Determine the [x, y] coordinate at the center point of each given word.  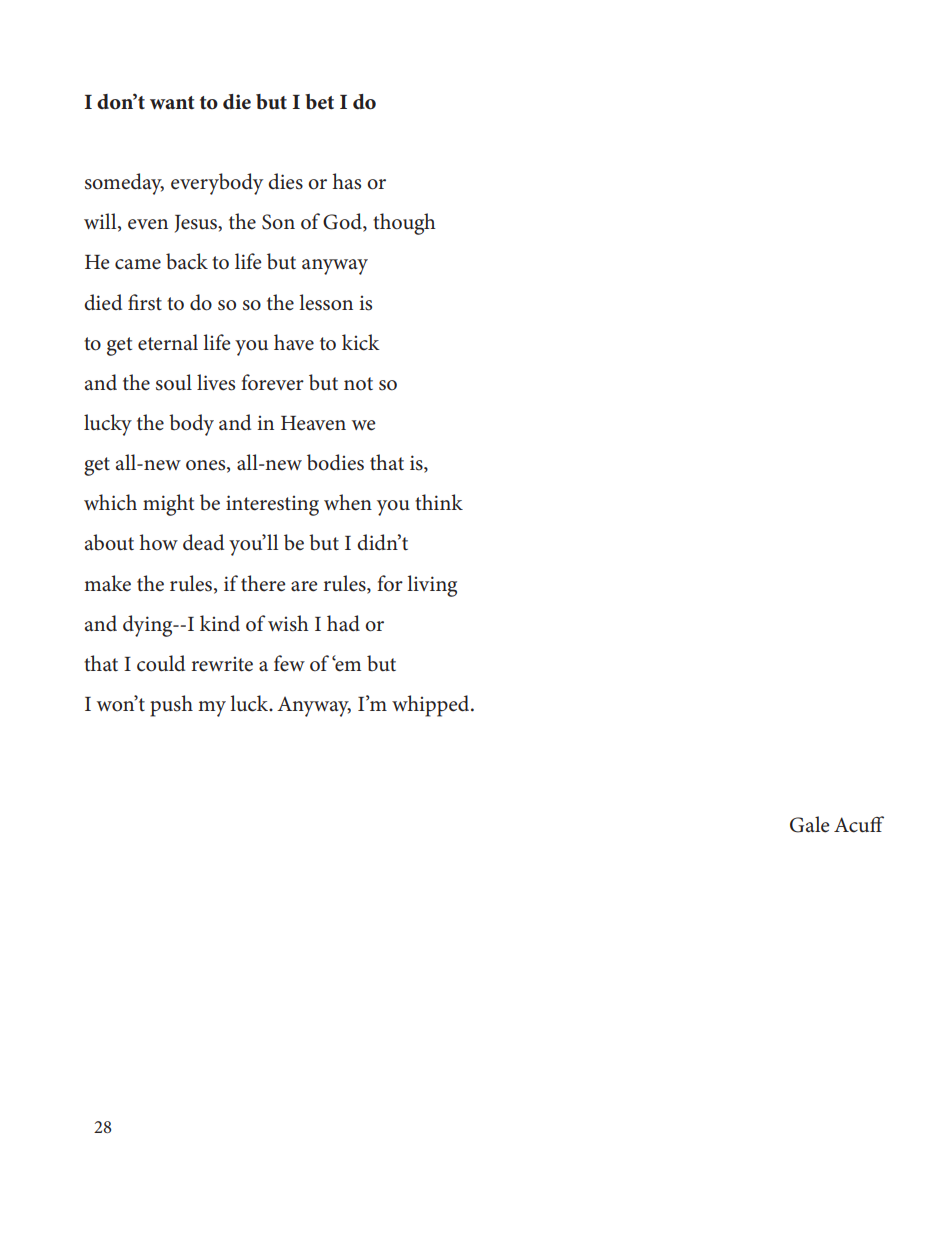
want [172, 103]
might [168, 505]
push [171, 706]
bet [319, 102]
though [404, 224]
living [432, 586]
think [439, 502]
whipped [432, 706]
